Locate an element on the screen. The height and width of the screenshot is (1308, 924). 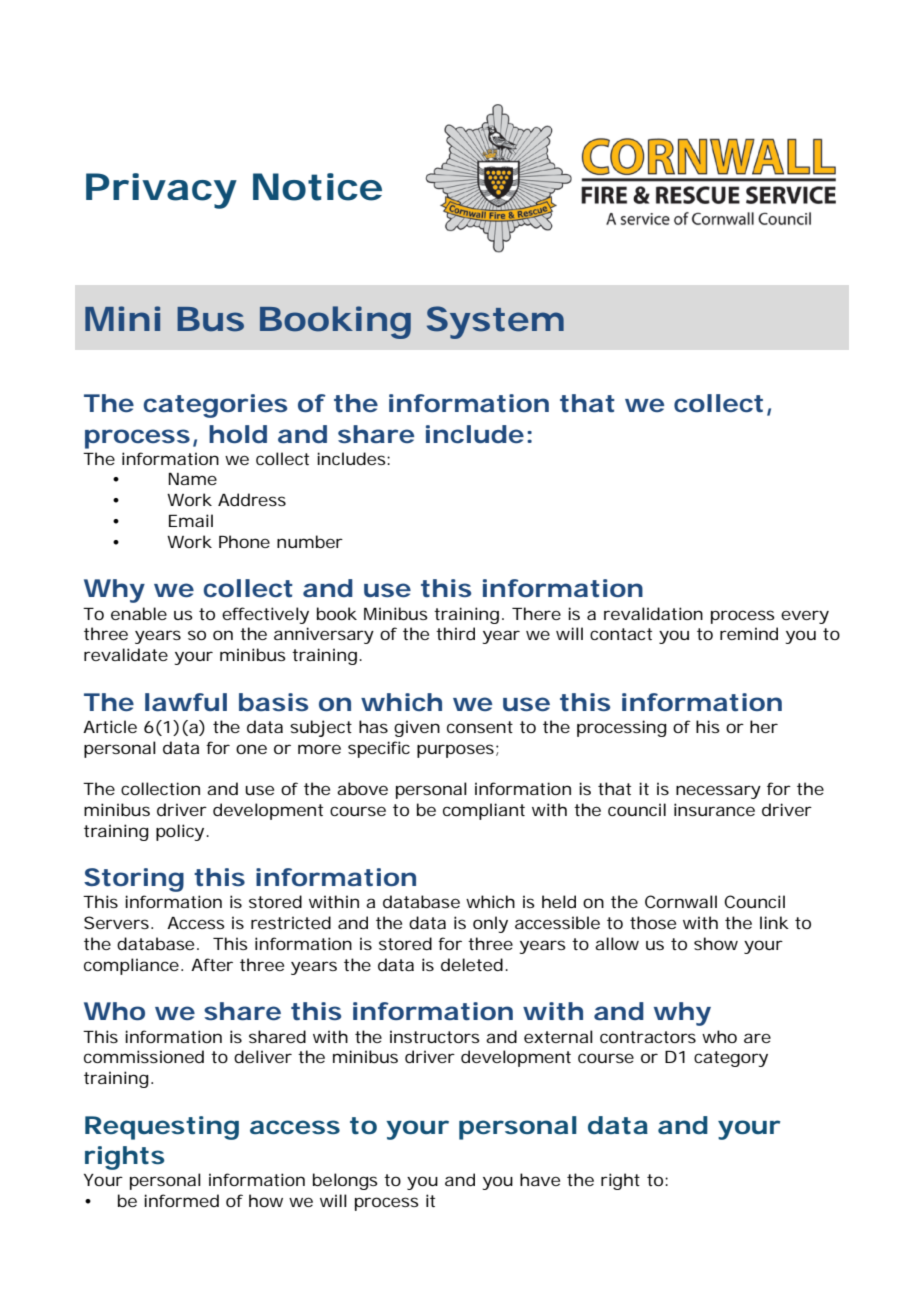
number is located at coordinates (310, 541).
